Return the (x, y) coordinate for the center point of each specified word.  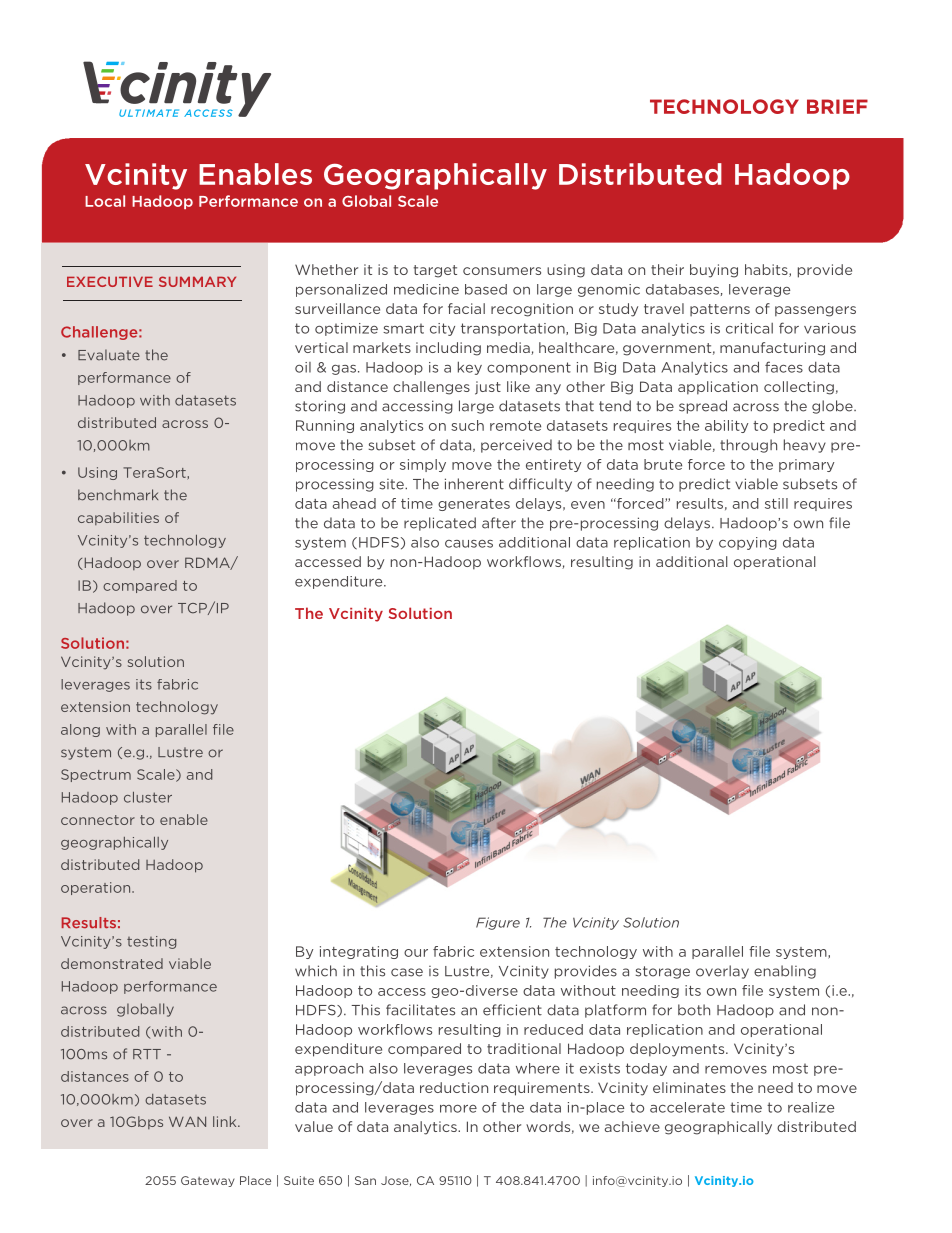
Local (105, 201)
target (435, 271)
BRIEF (837, 106)
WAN (187, 1121)
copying (748, 543)
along (80, 730)
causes (469, 544)
